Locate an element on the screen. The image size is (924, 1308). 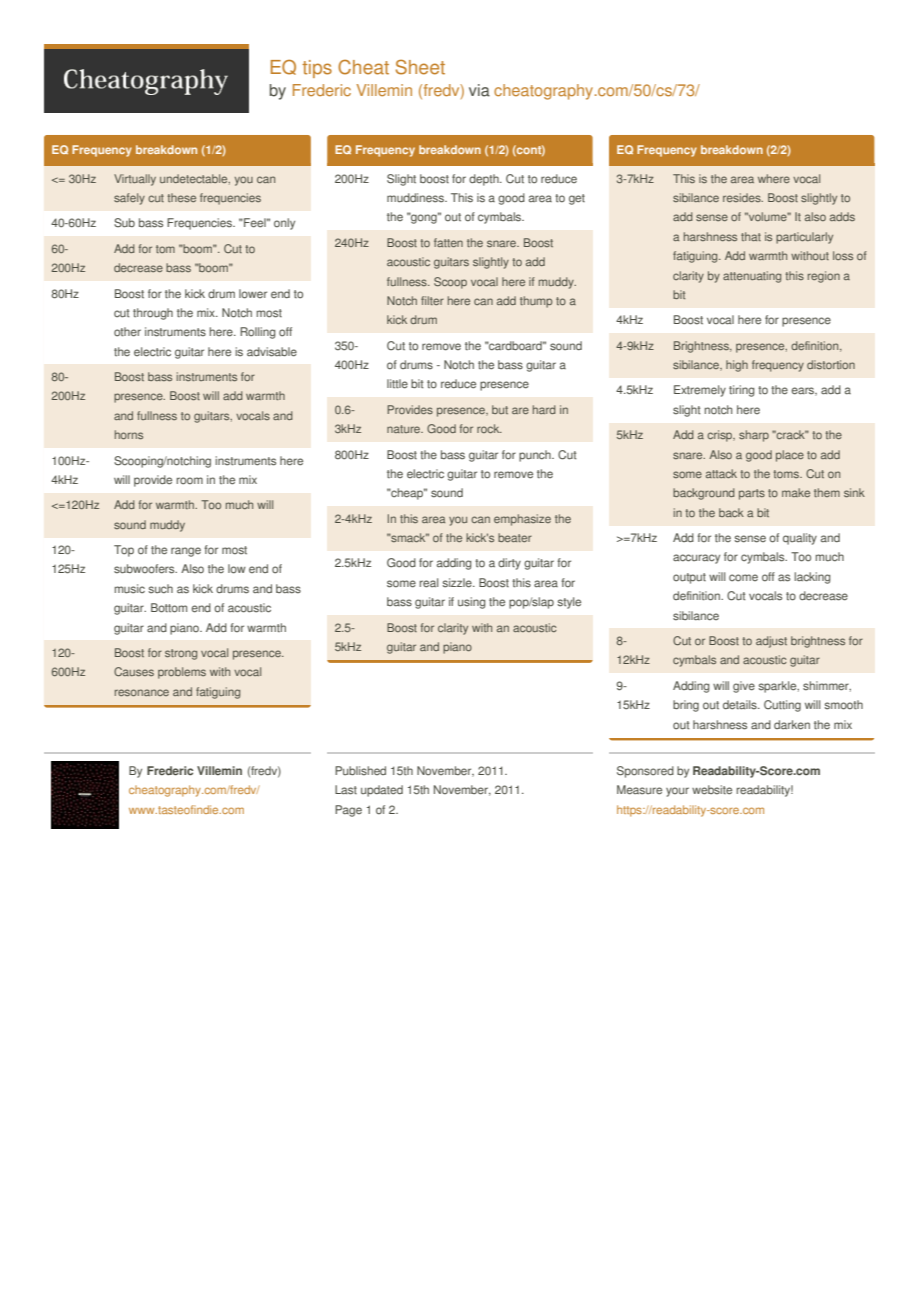
via is located at coordinates (479, 90).
